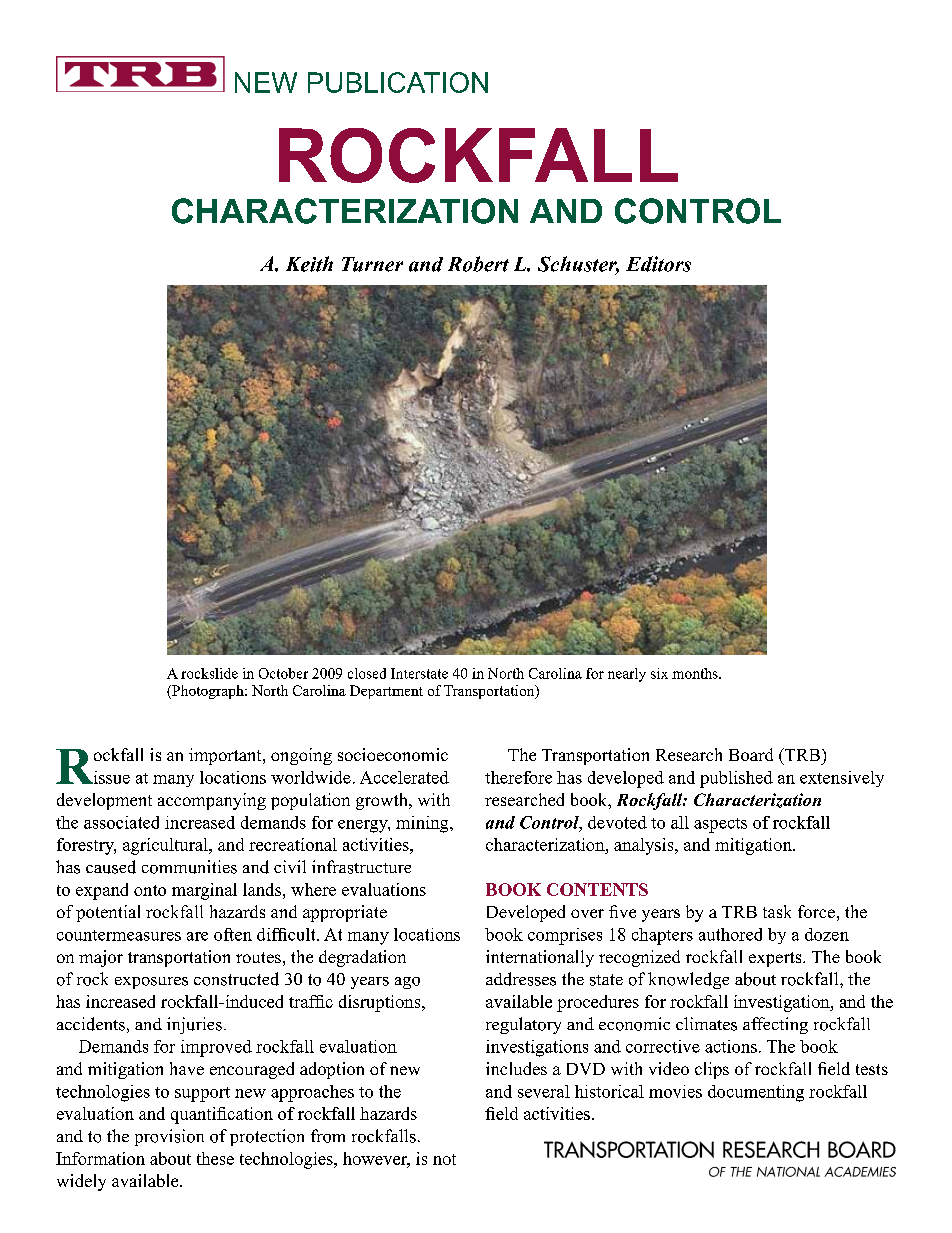  What do you see at coordinates (367, 673) in the screenshot?
I see `closed` at bounding box center [367, 673].
